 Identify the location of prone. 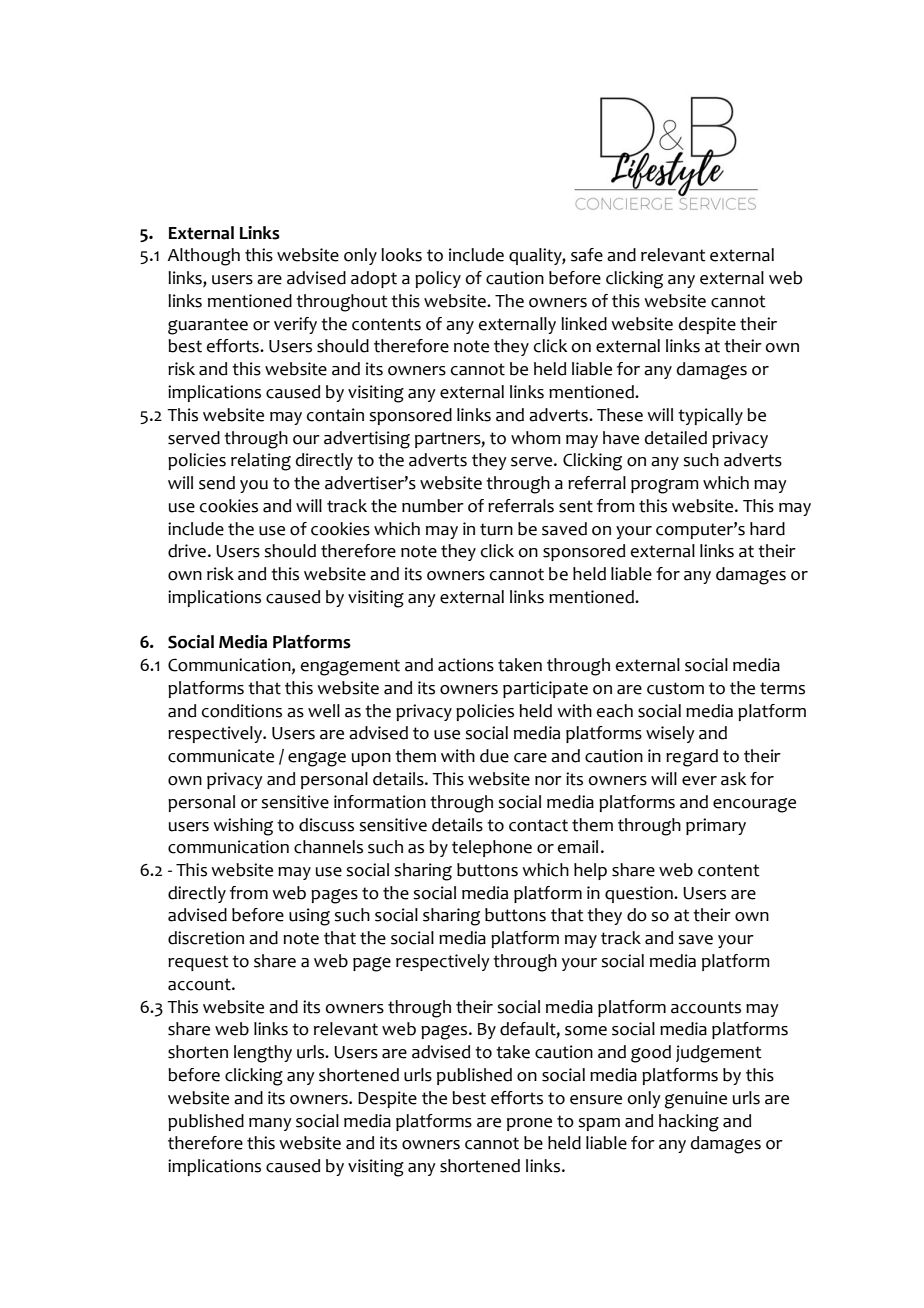
(529, 1124).
